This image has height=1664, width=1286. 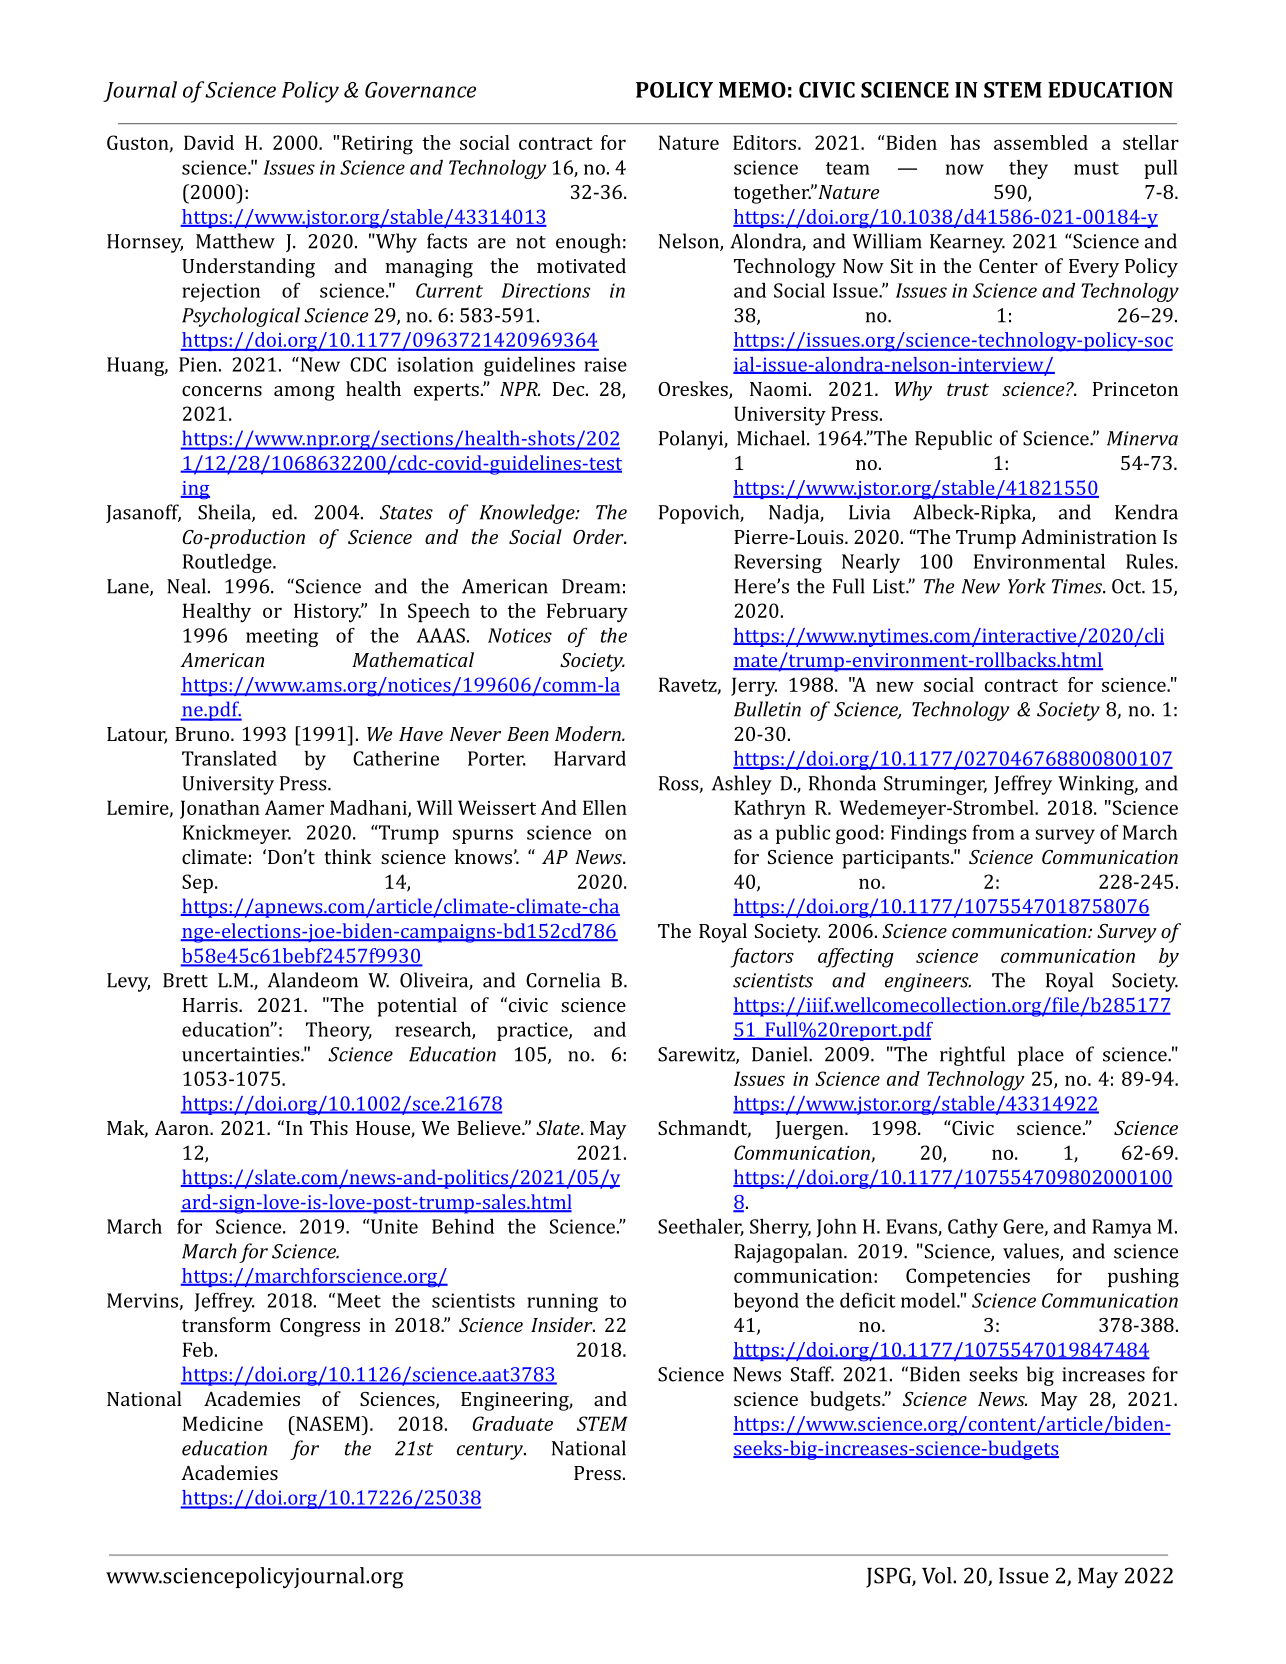 I want to click on Aaron, so click(x=183, y=1128).
